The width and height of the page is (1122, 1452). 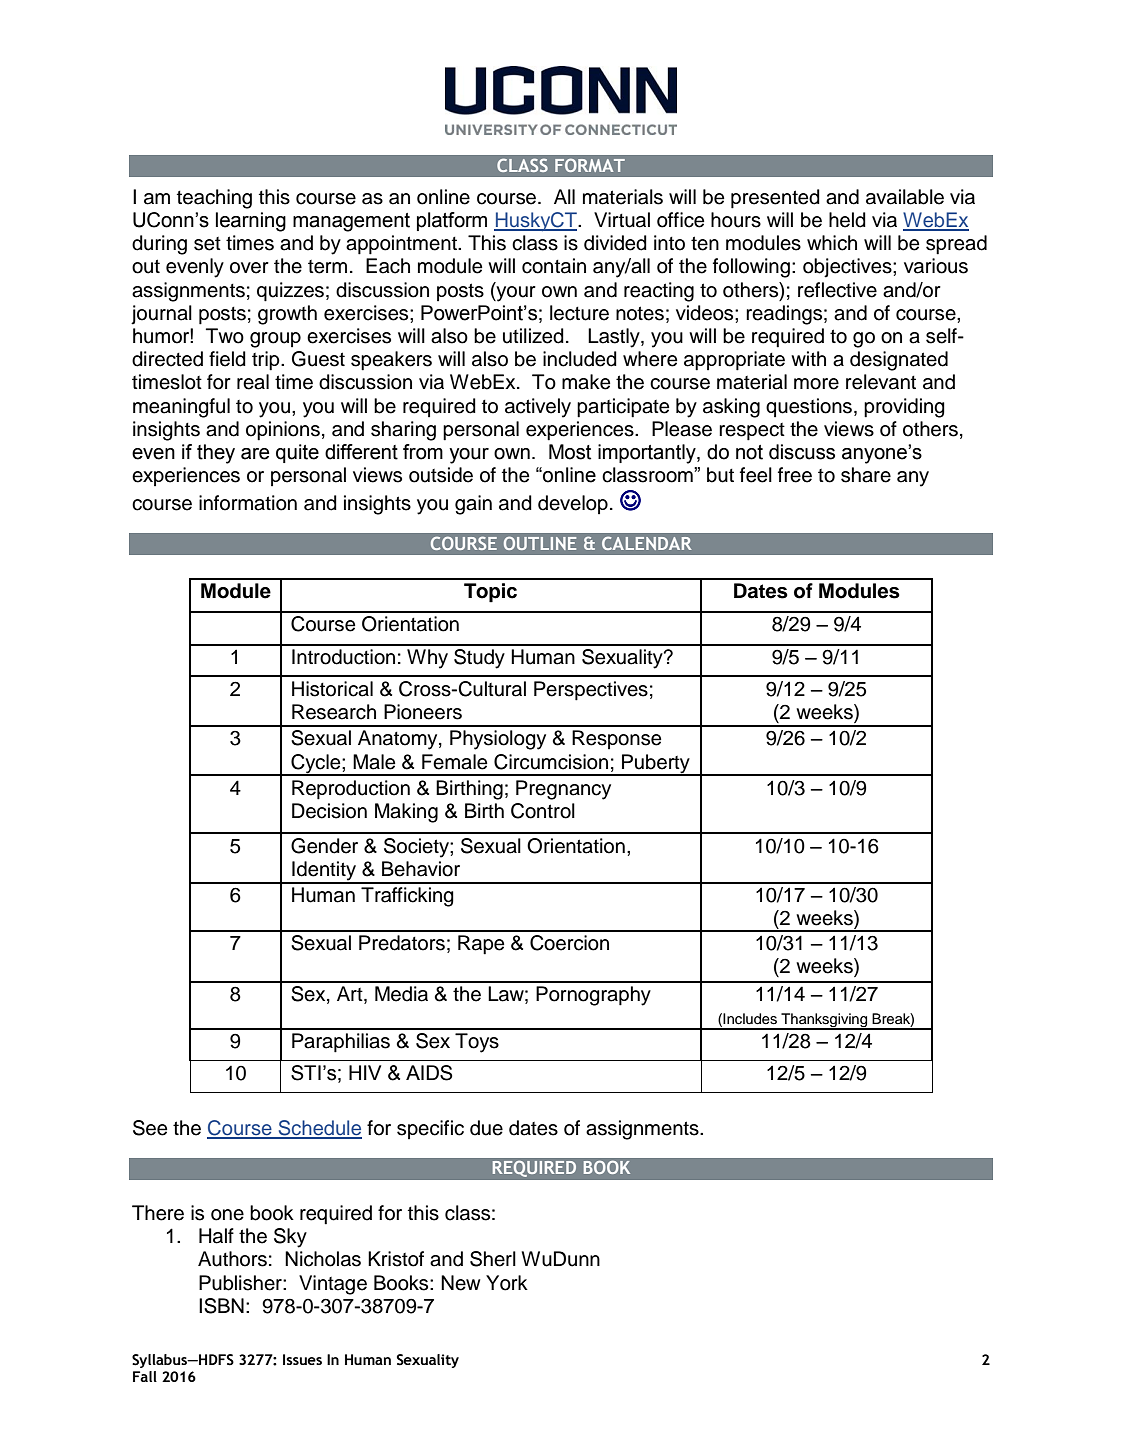 What do you see at coordinates (563, 790) in the page?
I see `Pregnancy` at bounding box center [563, 790].
